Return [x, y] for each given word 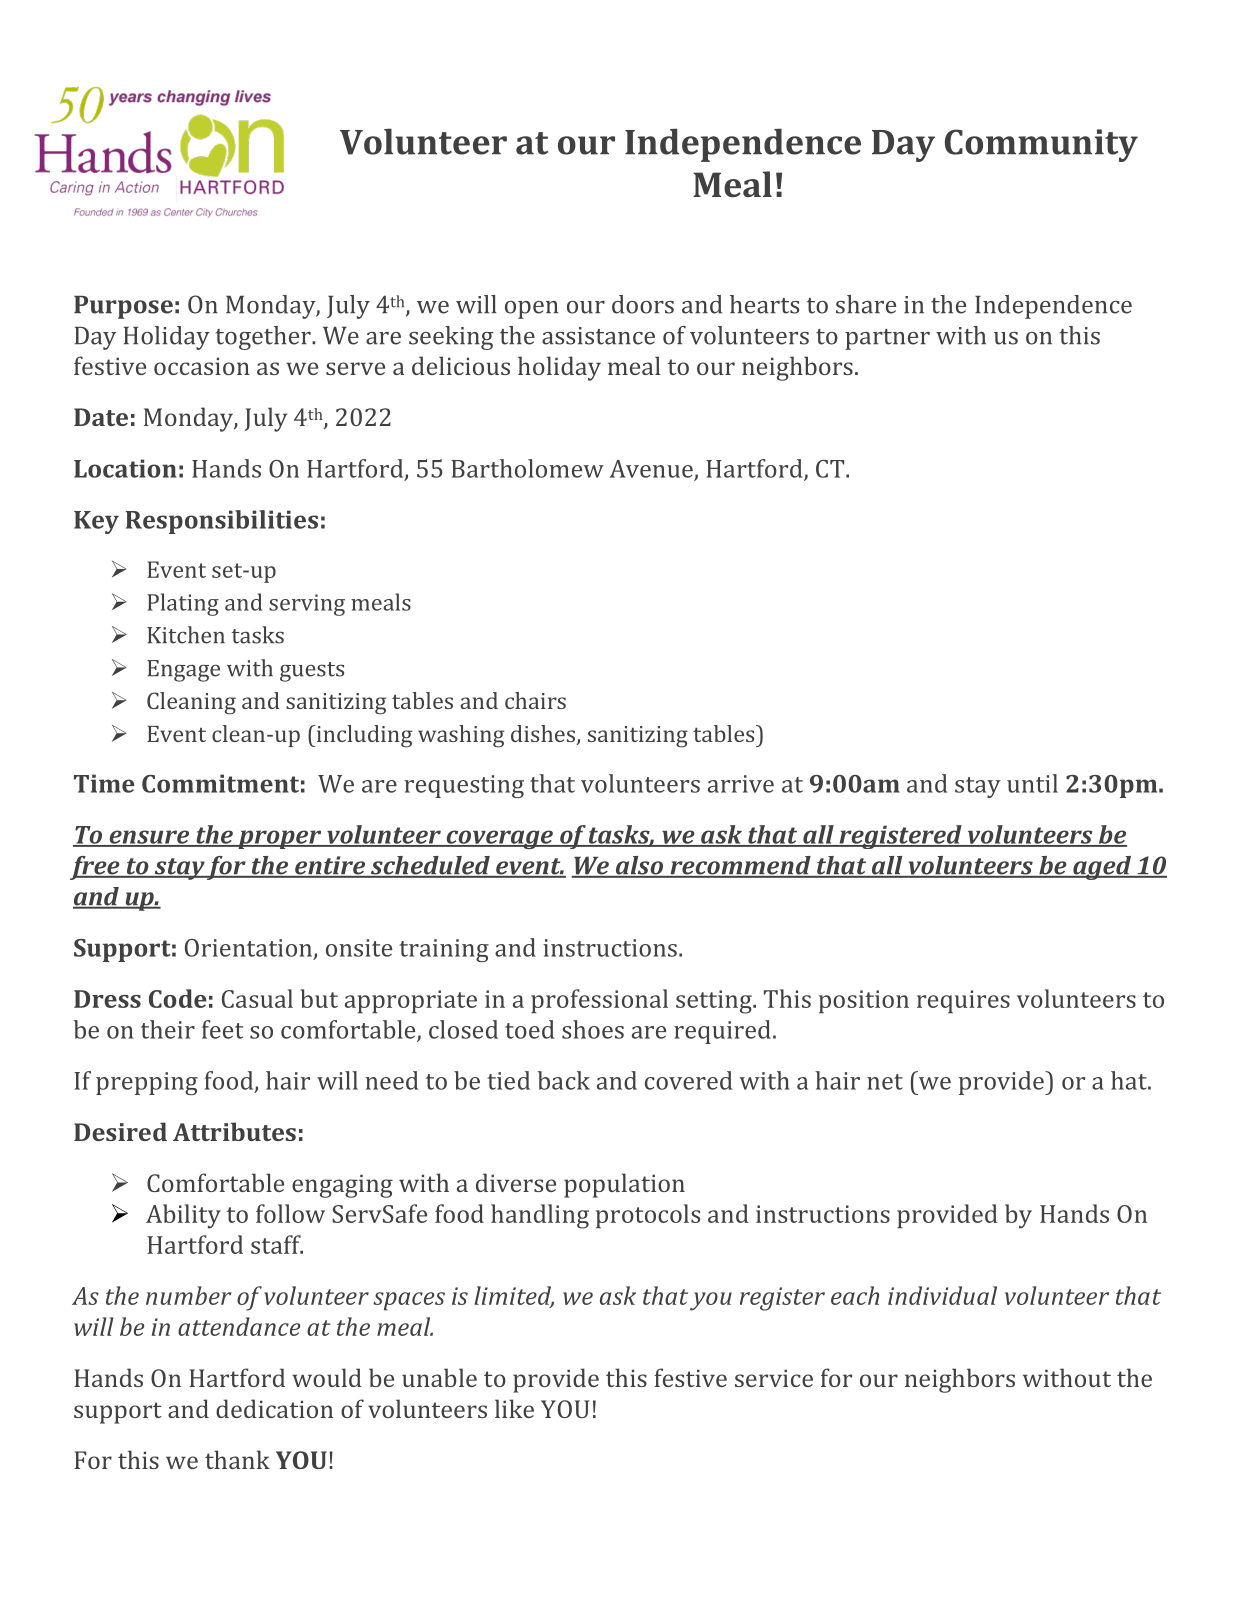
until [1032, 783]
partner [887, 339]
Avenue [652, 470]
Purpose [123, 307]
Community [1041, 145]
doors [643, 304]
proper [280, 839]
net [885, 1082]
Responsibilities [222, 522]
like [514, 1408]
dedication [274, 1408]
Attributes [234, 1131]
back [563, 1080]
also [639, 866]
